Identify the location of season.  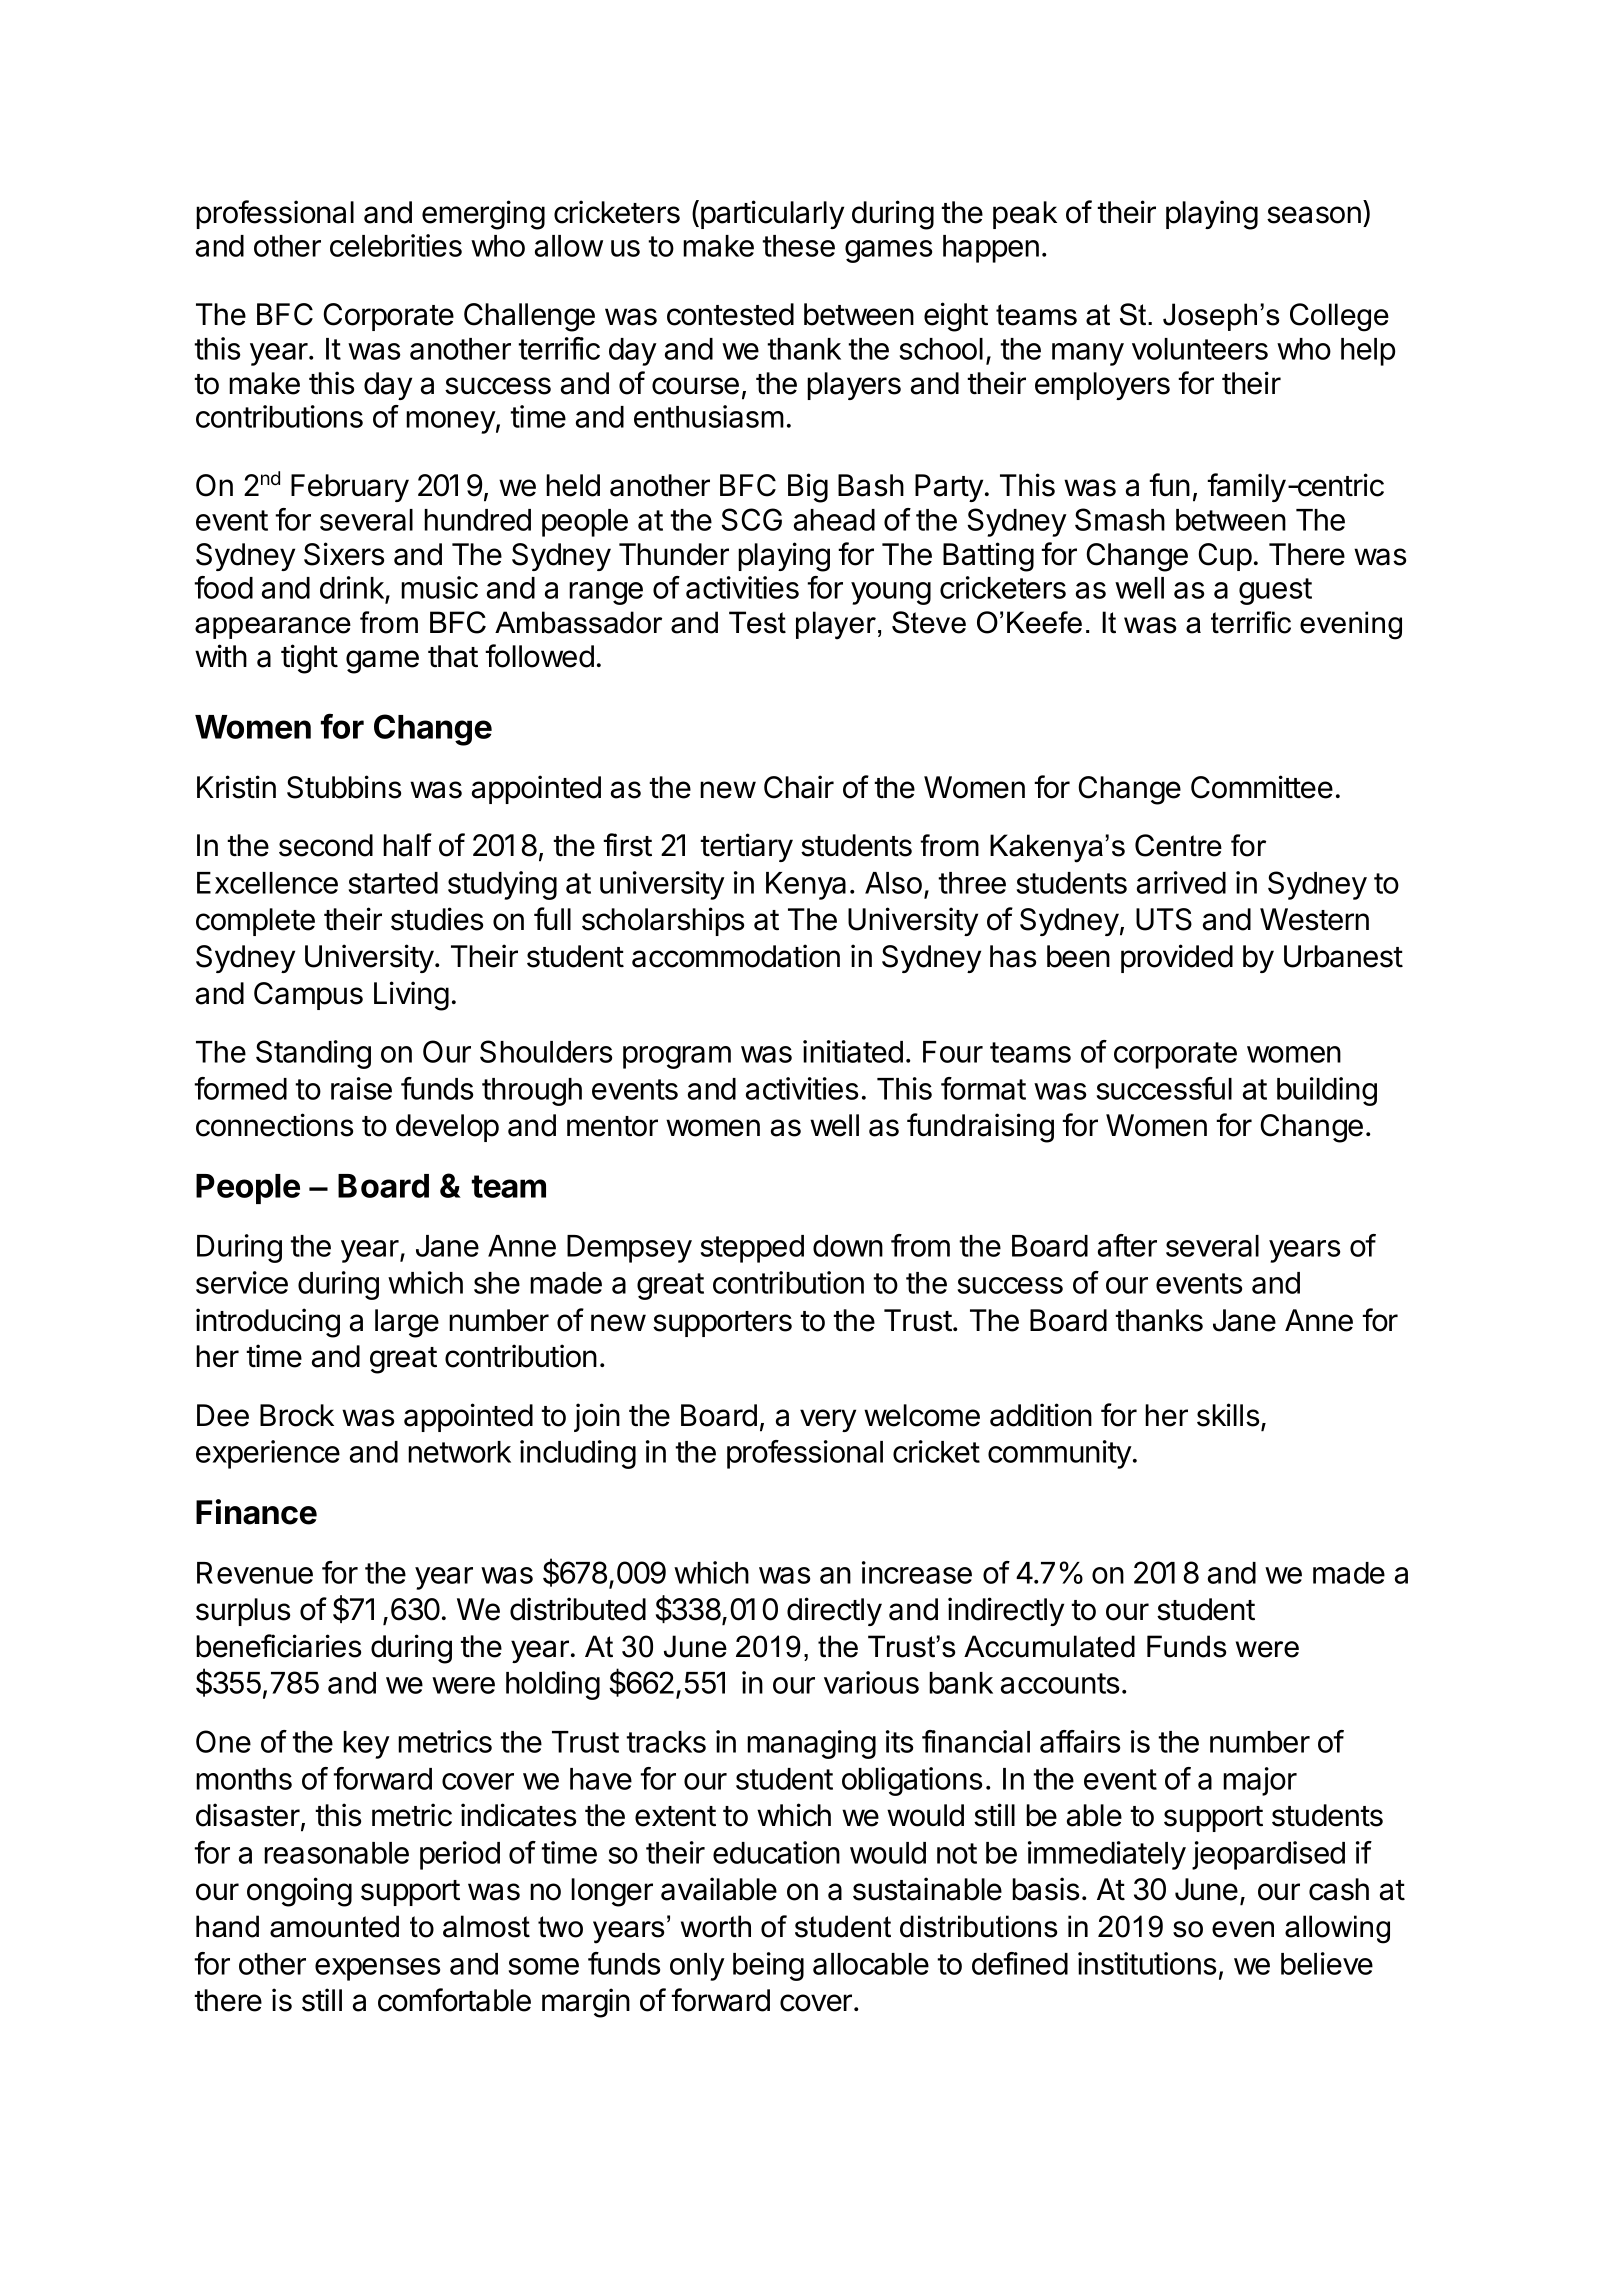
(1314, 215).
